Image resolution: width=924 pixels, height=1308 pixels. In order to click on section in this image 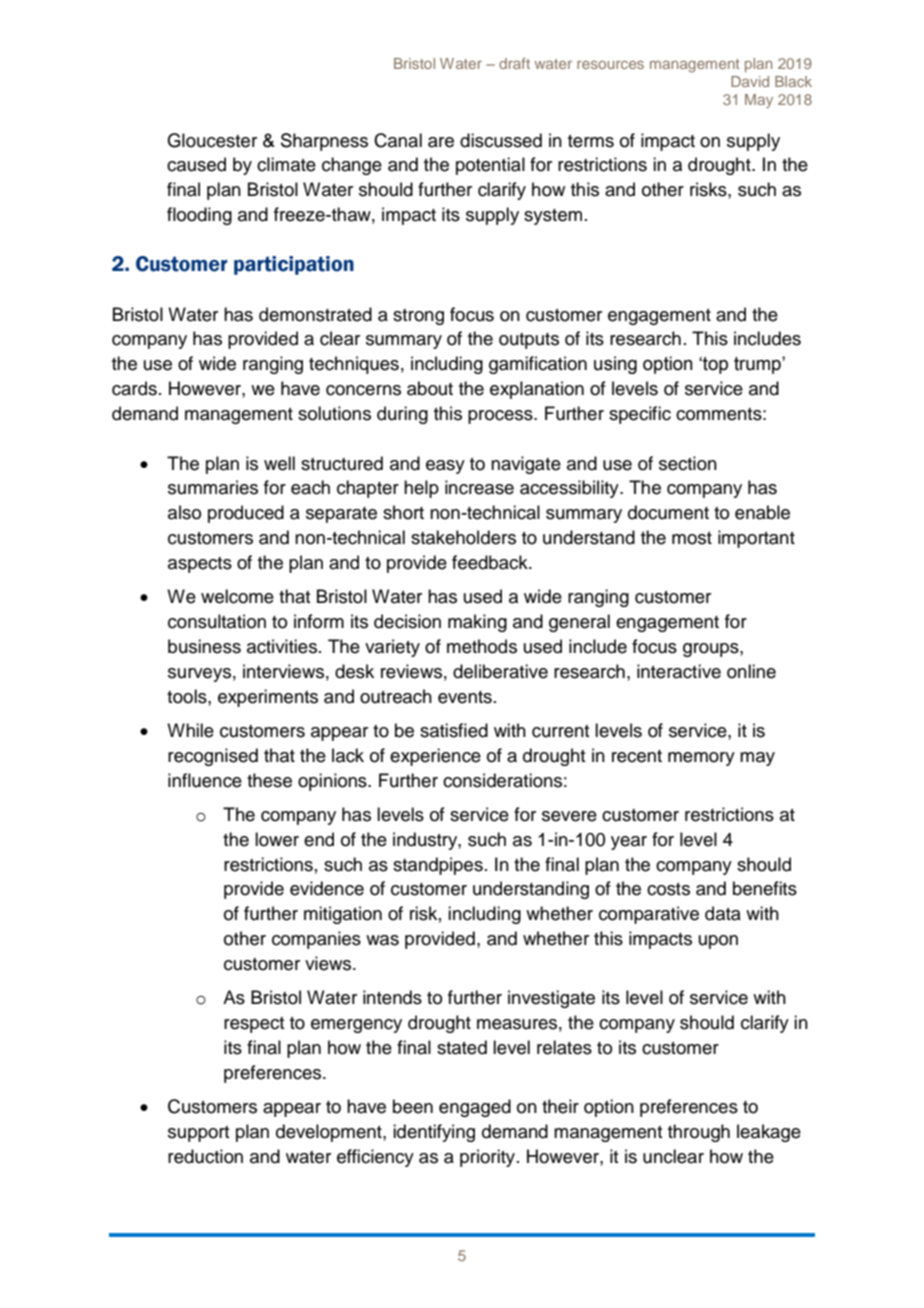, I will do `click(688, 463)`.
